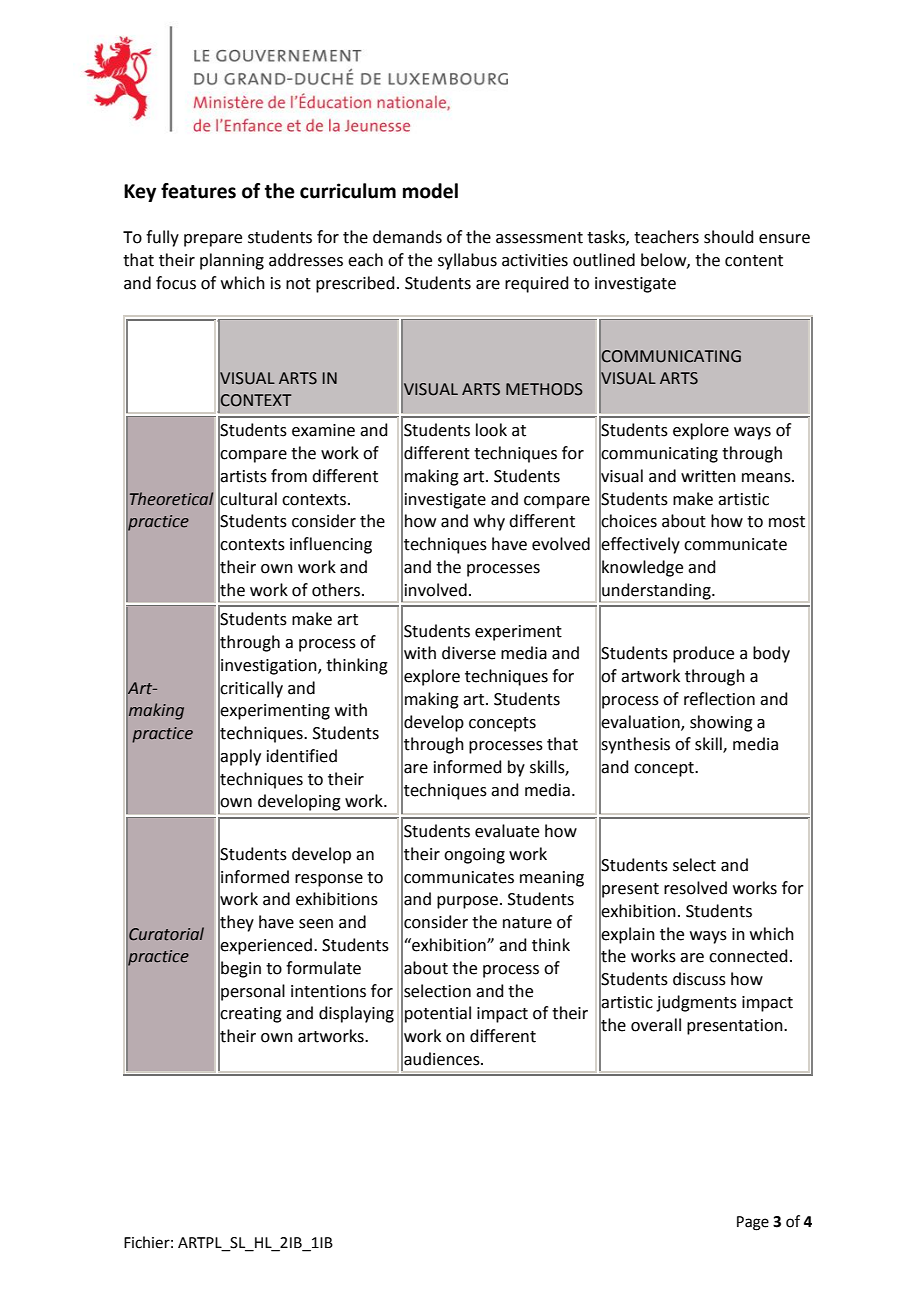 The image size is (924, 1308). What do you see at coordinates (438, 1014) in the document?
I see `potential` at bounding box center [438, 1014].
